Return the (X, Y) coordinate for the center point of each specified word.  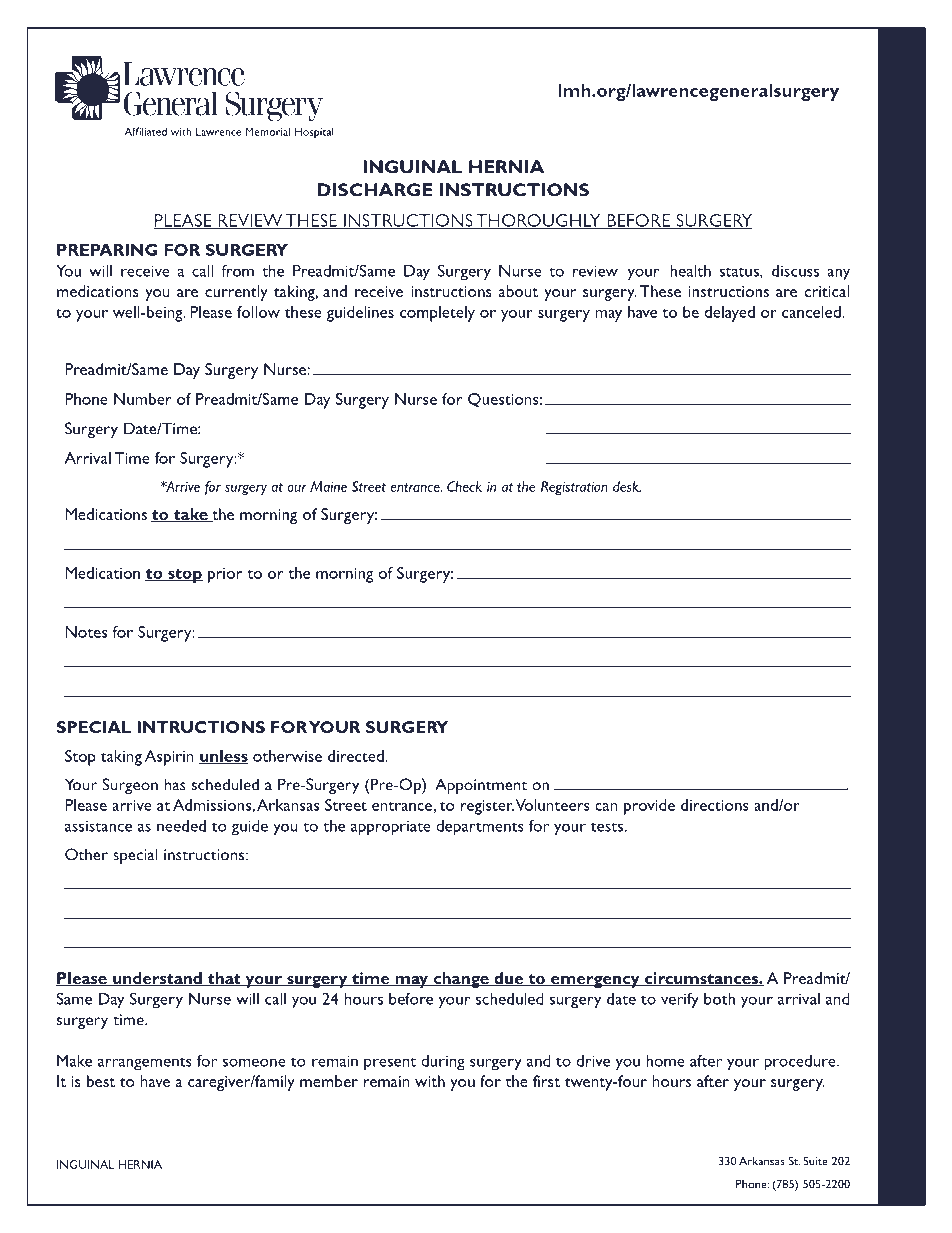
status (740, 272)
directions (715, 805)
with (430, 1081)
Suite (815, 1161)
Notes (86, 632)
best (101, 1081)
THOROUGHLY (538, 221)
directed (357, 756)
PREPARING (107, 250)
